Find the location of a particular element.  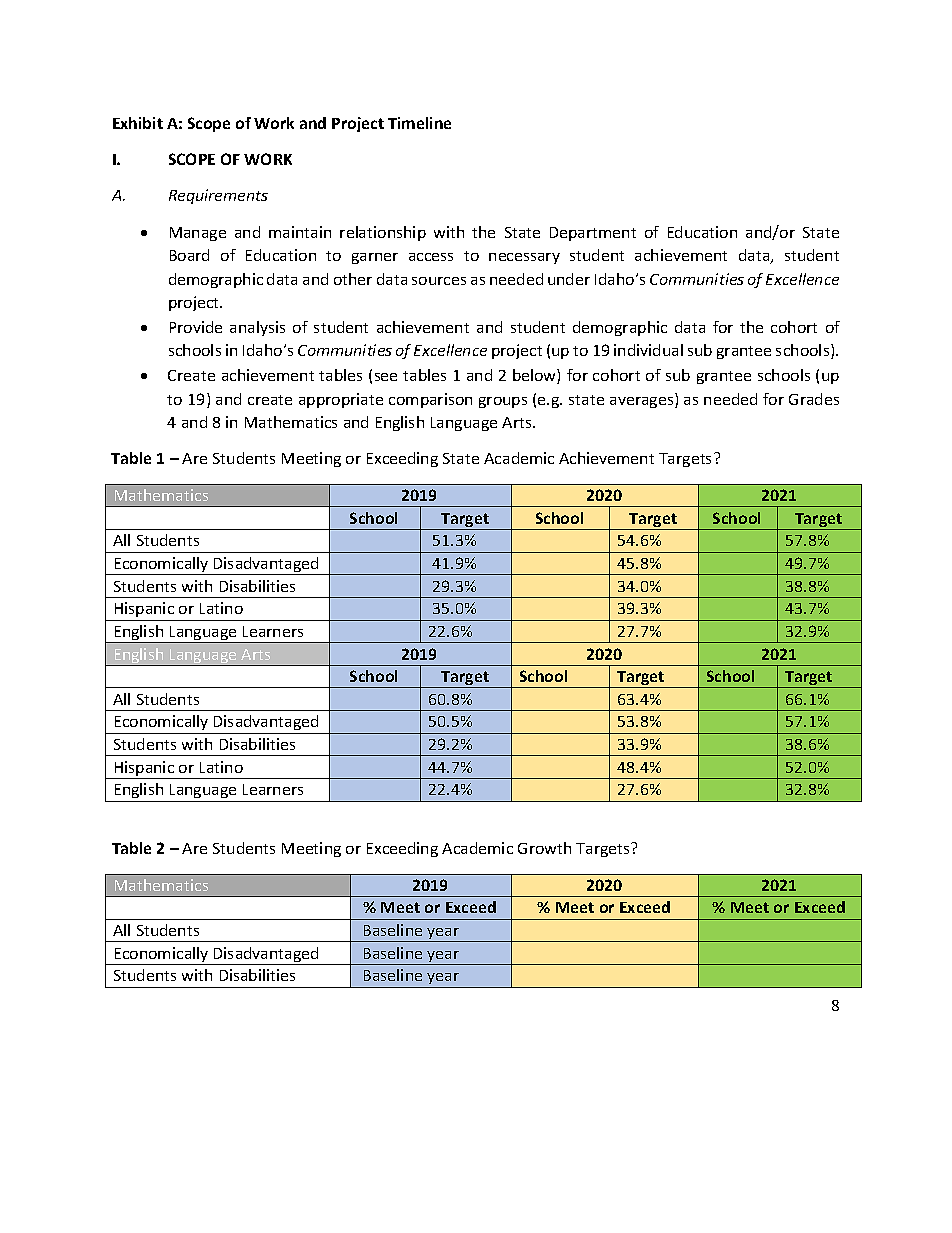

under is located at coordinates (569, 279).
